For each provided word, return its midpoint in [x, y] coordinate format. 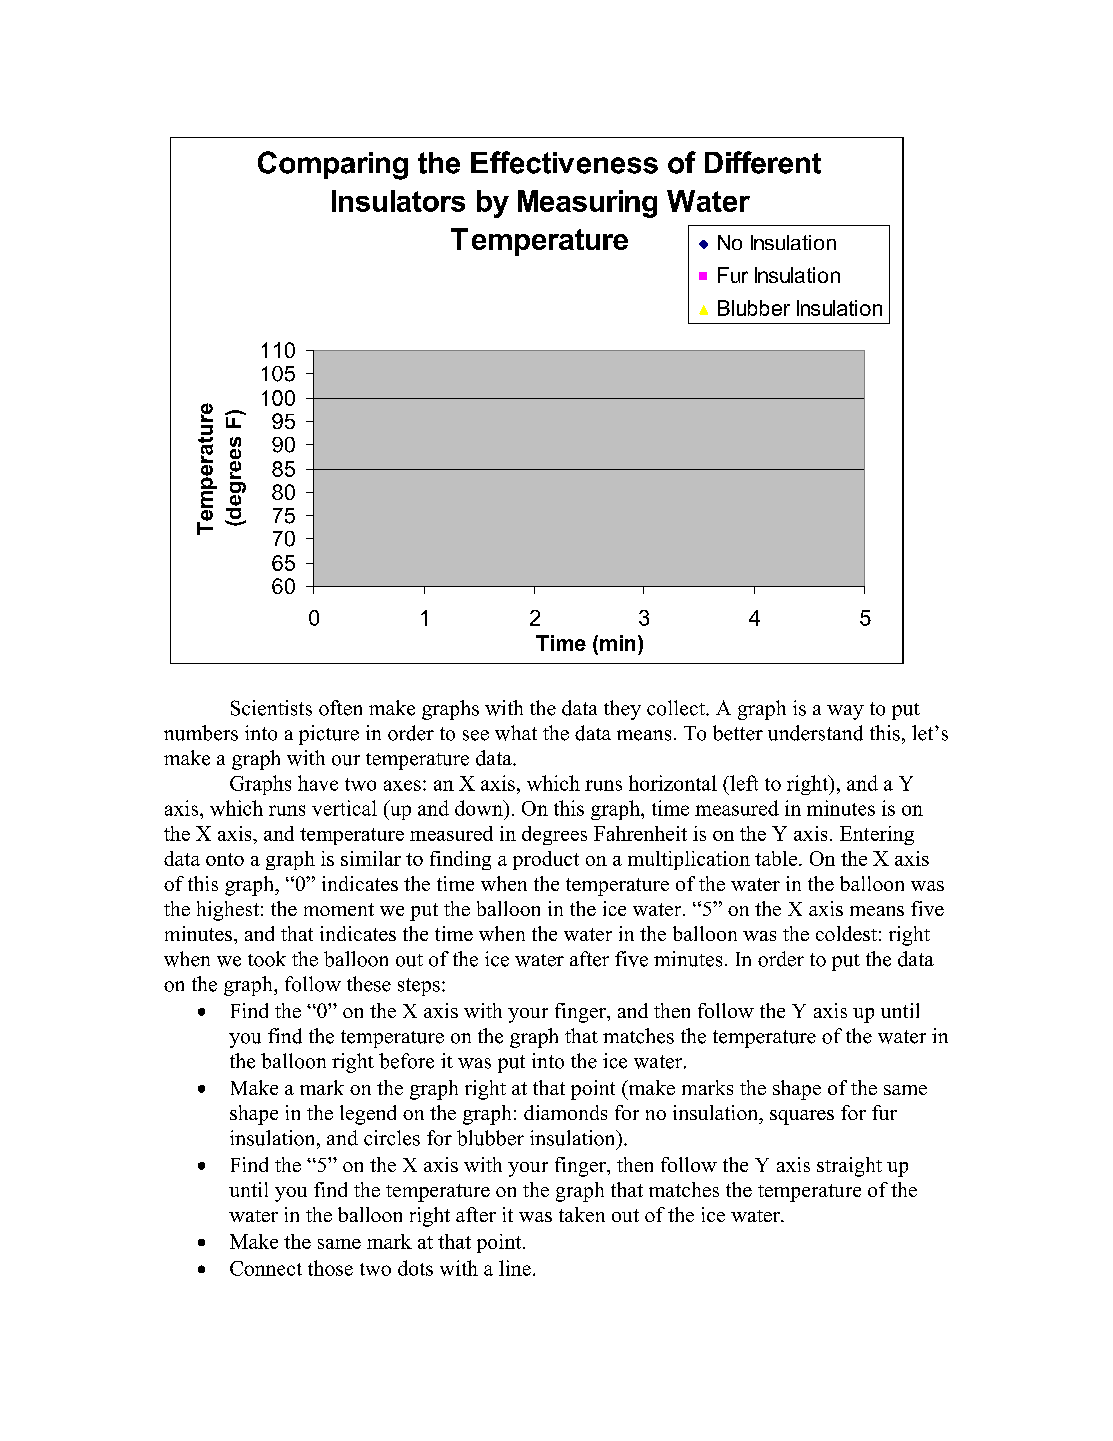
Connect [266, 1268]
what [516, 733]
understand [815, 733]
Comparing [333, 165]
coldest [846, 933]
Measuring [587, 204]
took [267, 959]
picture [329, 735]
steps [419, 987]
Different [763, 162]
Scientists [271, 708]
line [515, 1268]
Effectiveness [564, 162]
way [845, 712]
